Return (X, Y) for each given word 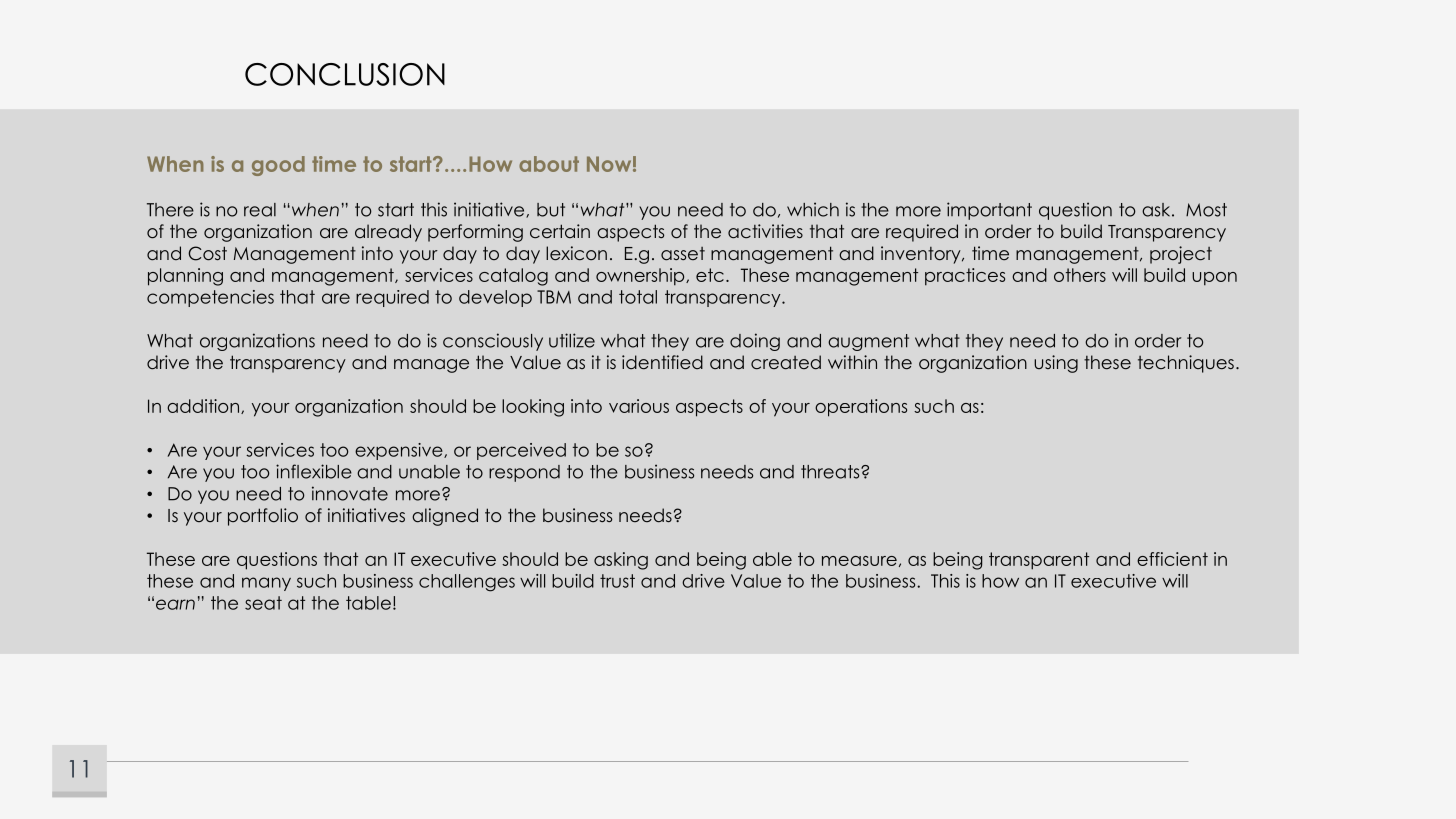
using (1056, 364)
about (549, 164)
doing (755, 342)
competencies (210, 298)
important (989, 211)
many (266, 584)
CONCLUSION (345, 74)
